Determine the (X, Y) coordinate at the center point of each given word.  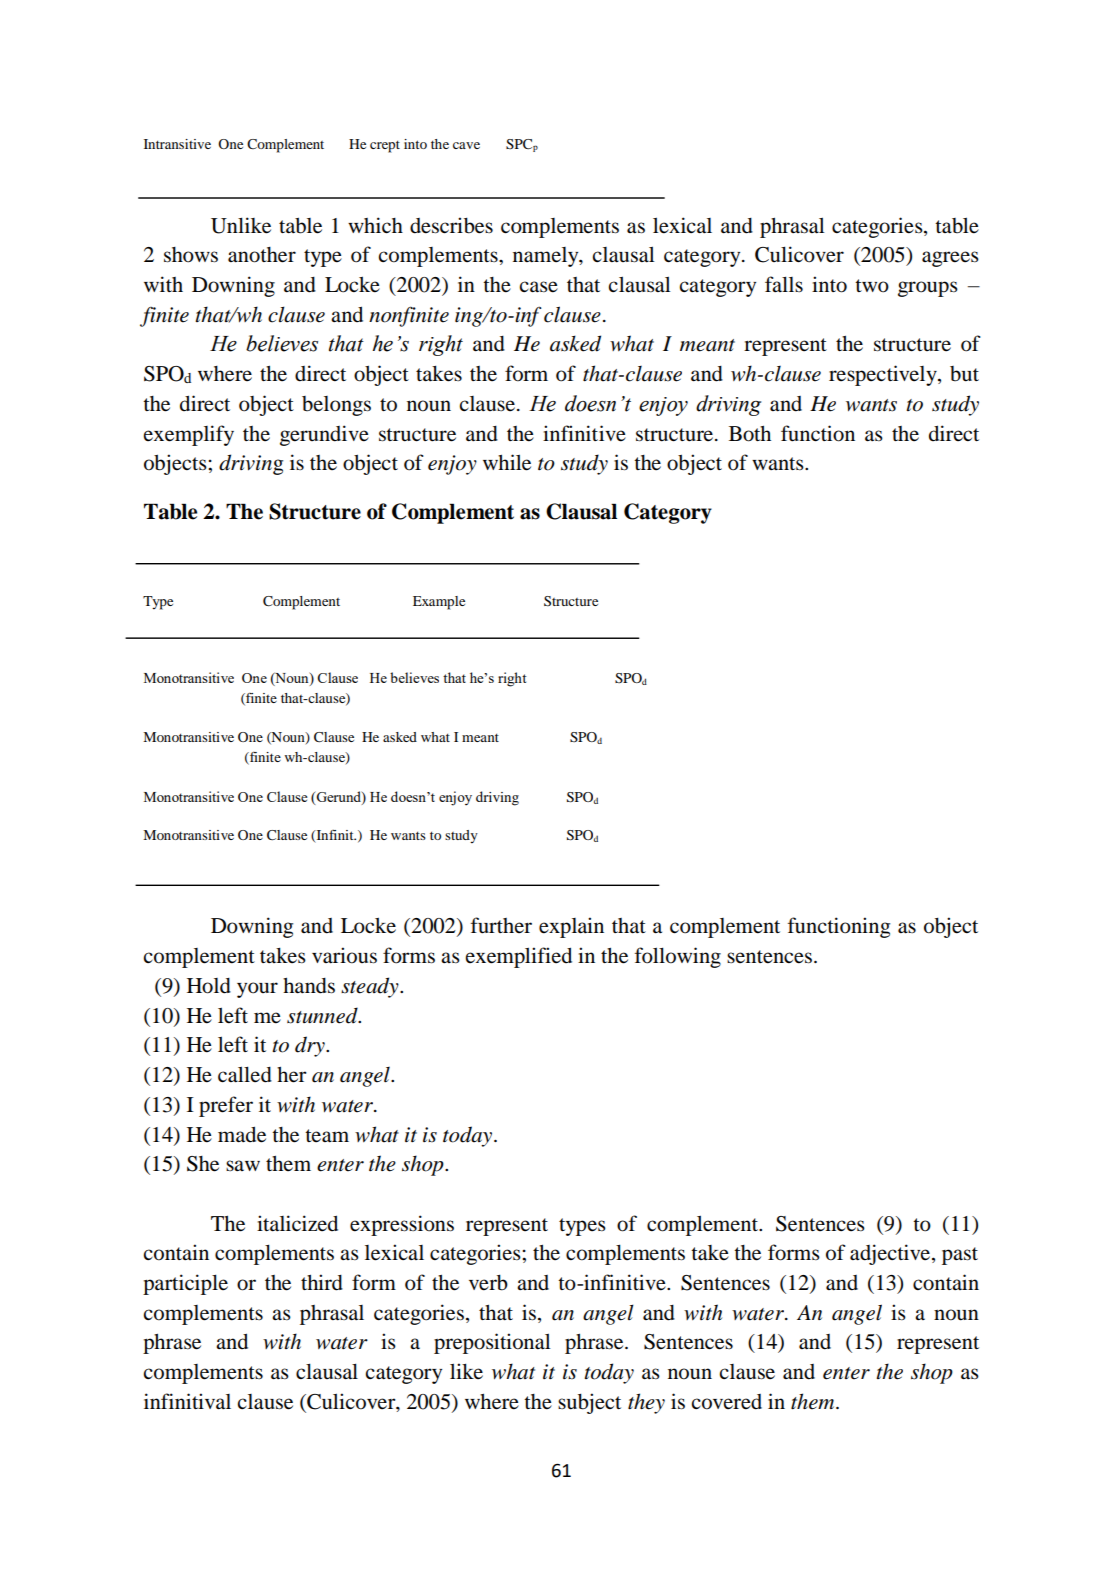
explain (571, 927)
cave (466, 145)
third (322, 1282)
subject (589, 1403)
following (678, 957)
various (344, 955)
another (262, 255)
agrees (950, 259)
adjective (891, 1254)
